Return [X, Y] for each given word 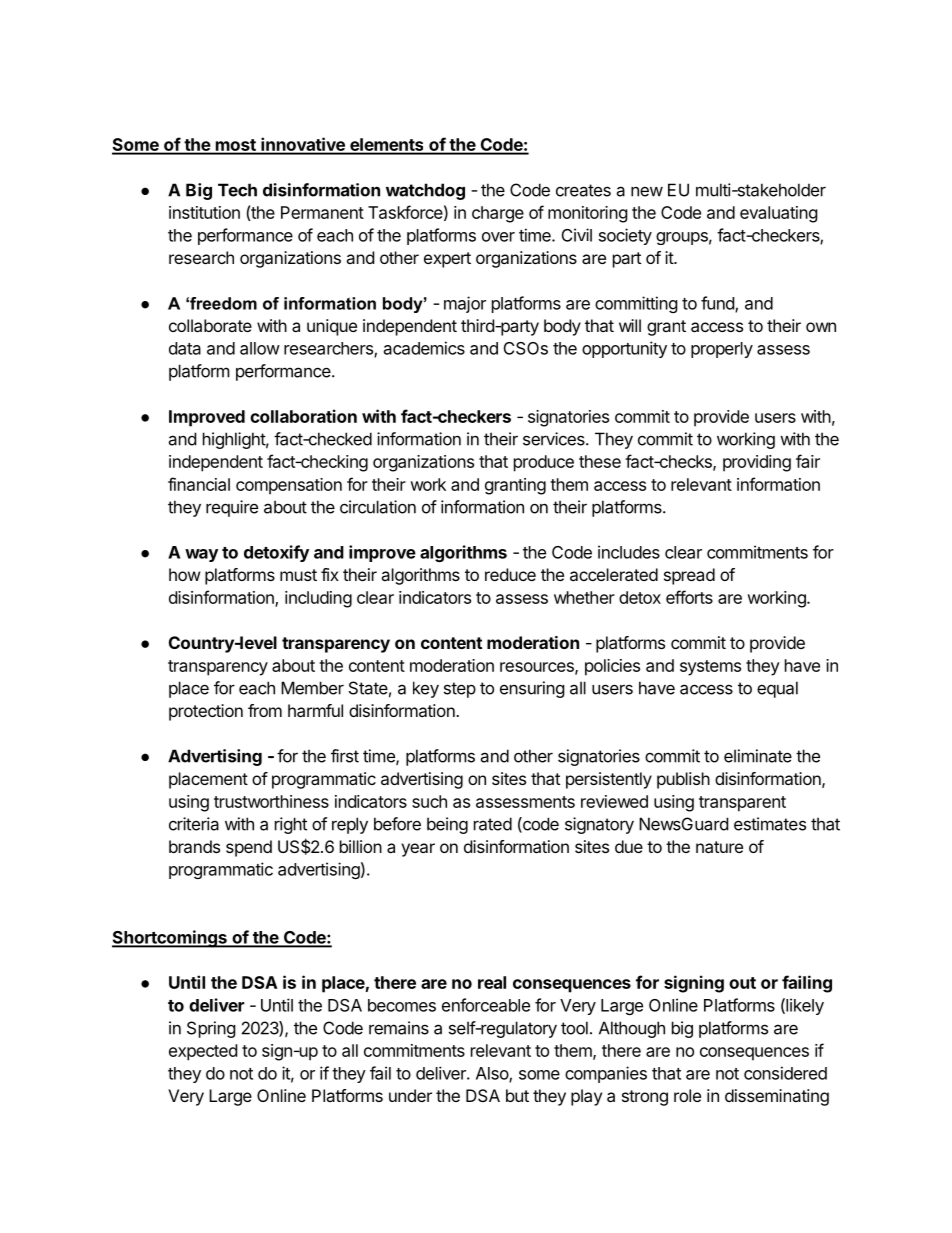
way [201, 555]
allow [260, 348]
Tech [237, 190]
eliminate [758, 756]
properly [722, 350]
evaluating [779, 214]
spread [689, 576]
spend [249, 848]
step [460, 690]
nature [719, 847]
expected [203, 1052]
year [418, 850]
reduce [510, 574]
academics [424, 348]
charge [498, 214]
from [265, 710]
